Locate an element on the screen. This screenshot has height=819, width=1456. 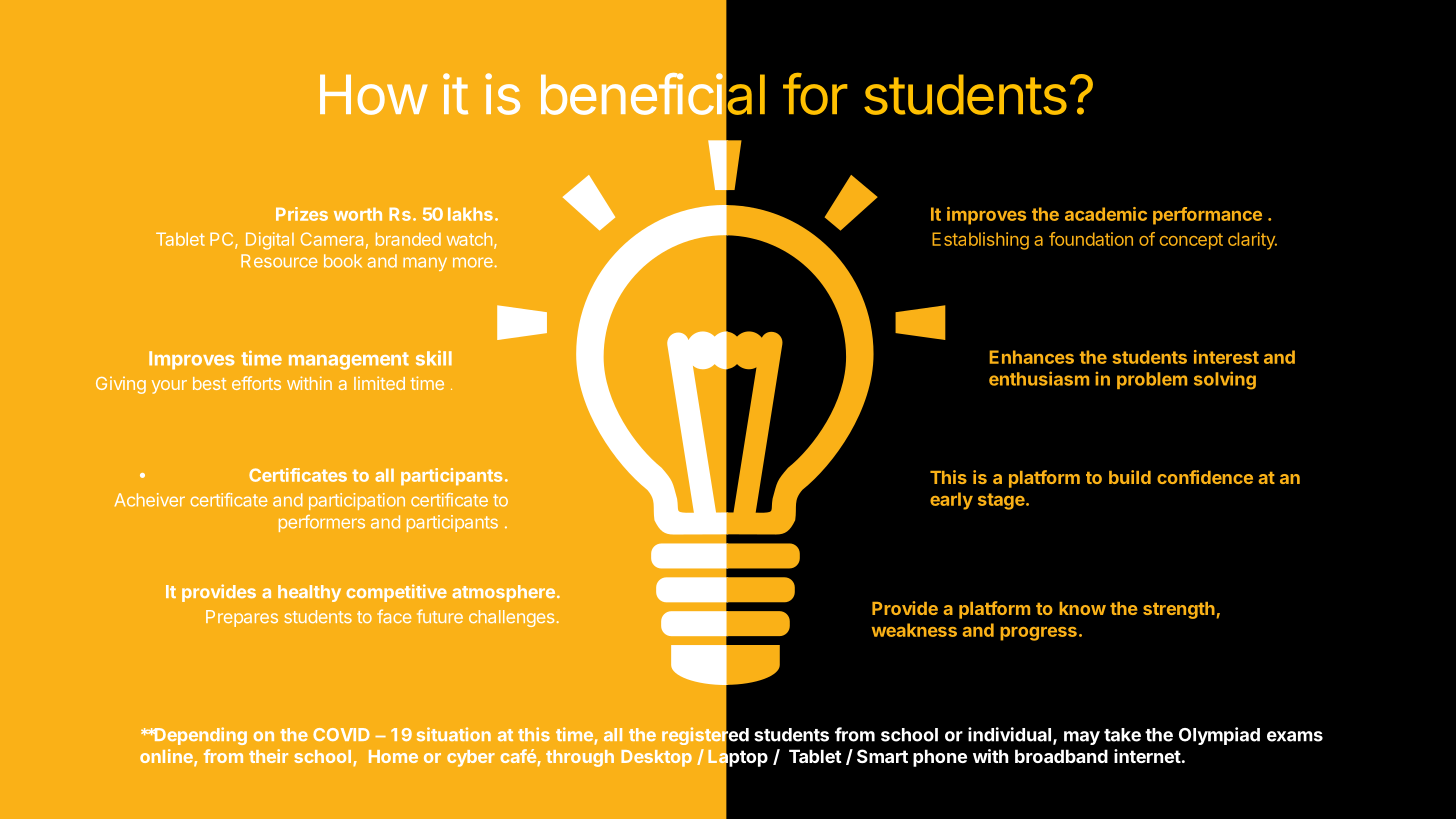
concept is located at coordinates (1191, 241).
